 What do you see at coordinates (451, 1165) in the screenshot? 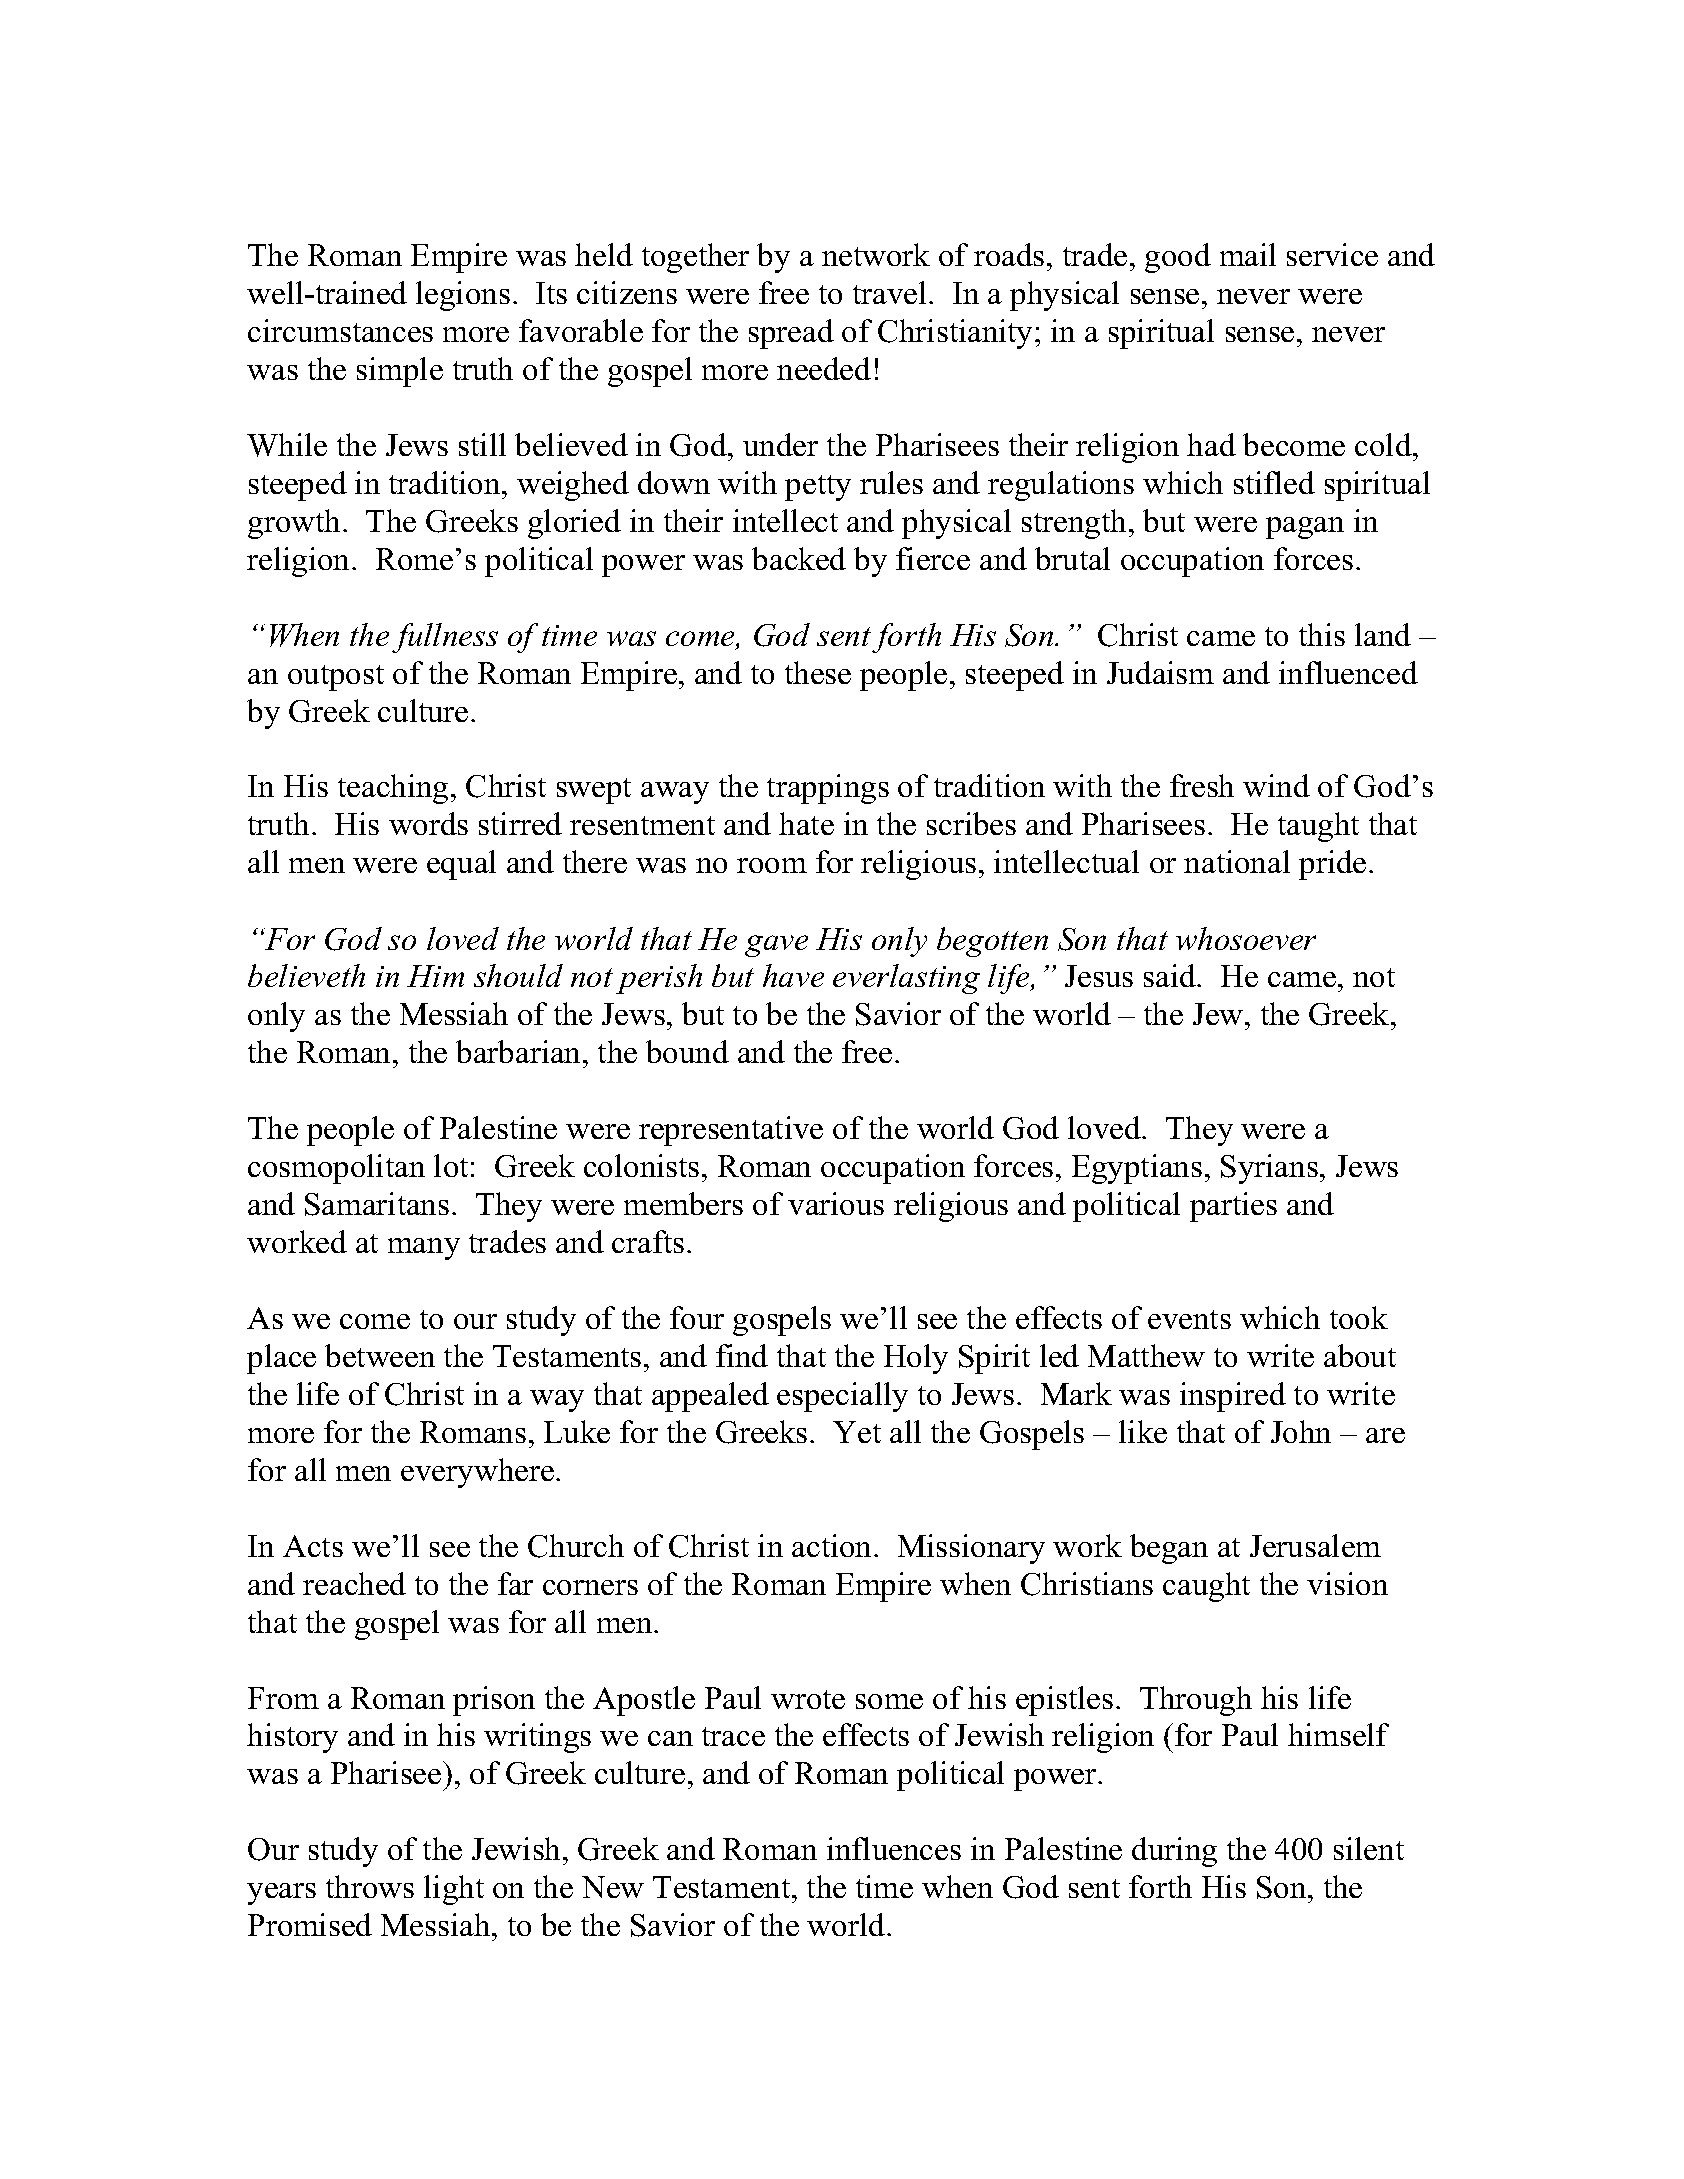
I see `lot` at bounding box center [451, 1165].
